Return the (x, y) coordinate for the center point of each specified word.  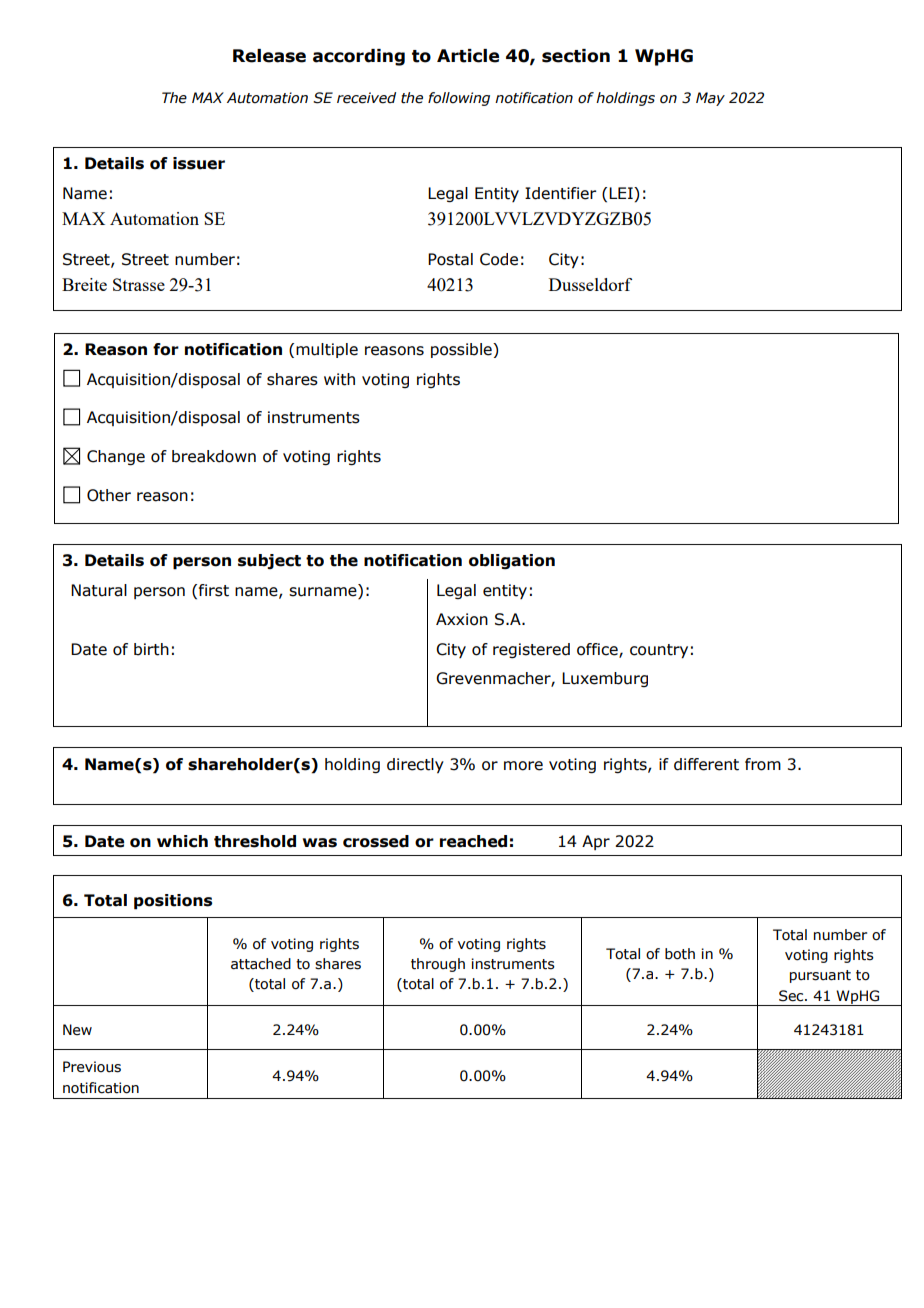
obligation (512, 562)
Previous (92, 1067)
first (214, 590)
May (710, 99)
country (659, 651)
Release (269, 56)
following (459, 99)
